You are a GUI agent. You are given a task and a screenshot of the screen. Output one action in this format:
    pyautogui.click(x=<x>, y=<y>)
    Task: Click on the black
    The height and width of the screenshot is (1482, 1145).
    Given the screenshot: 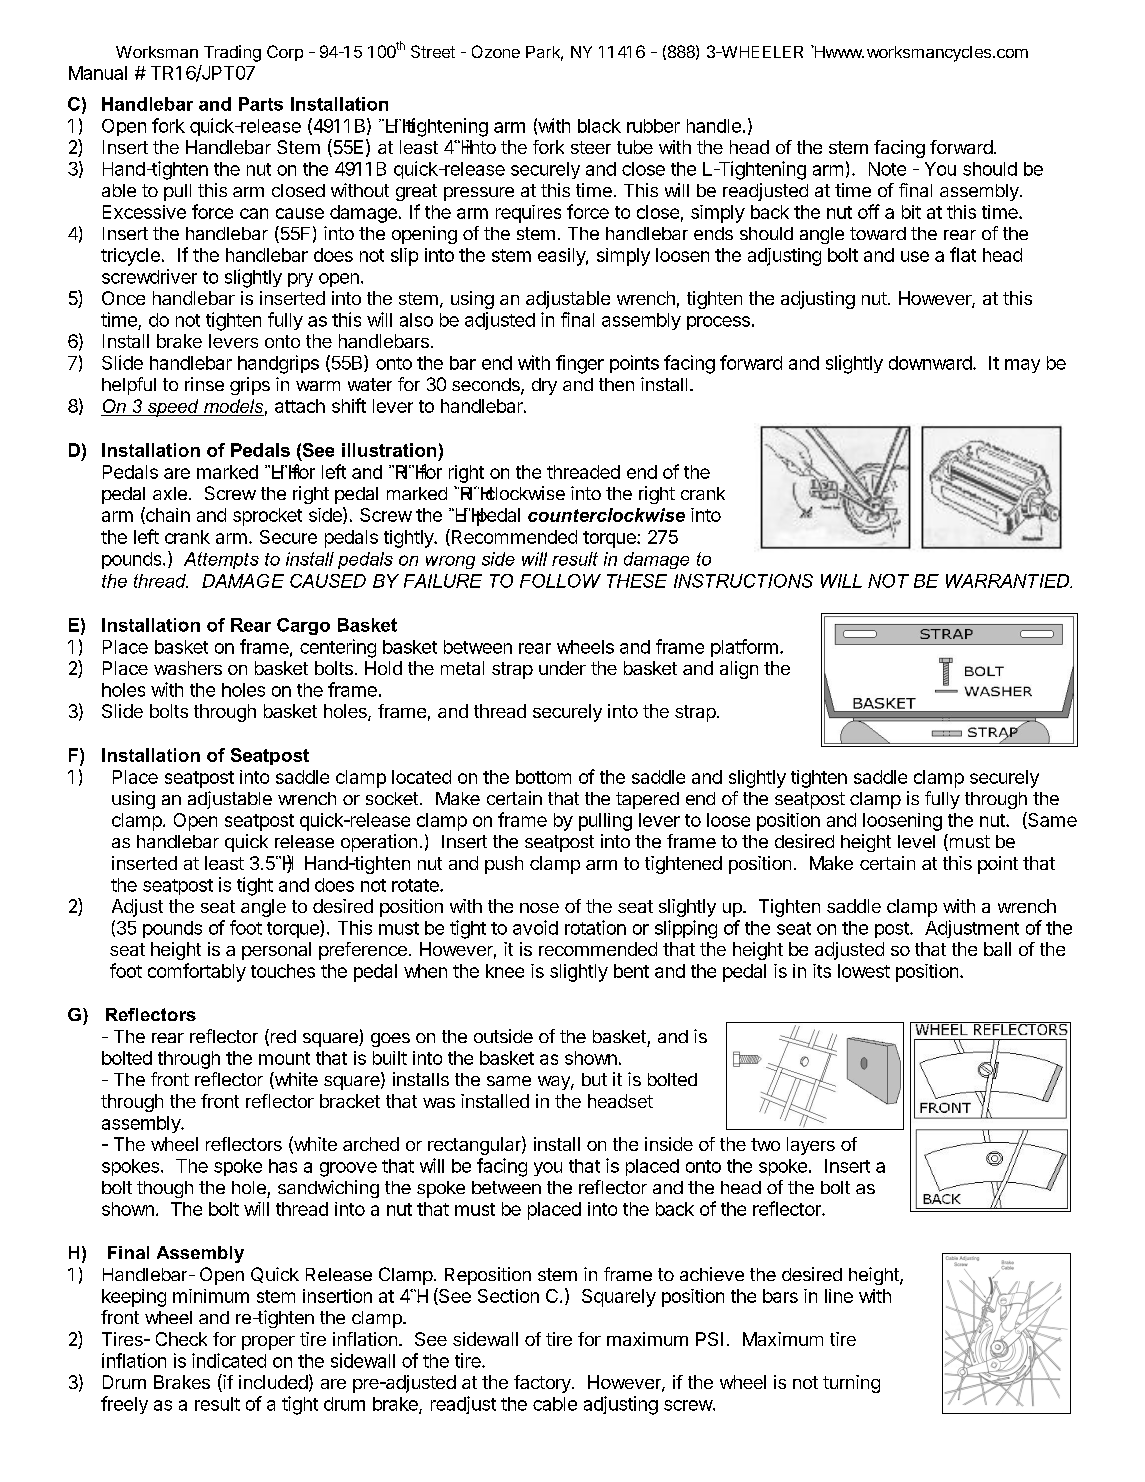 What is the action you would take?
    pyautogui.click(x=599, y=126)
